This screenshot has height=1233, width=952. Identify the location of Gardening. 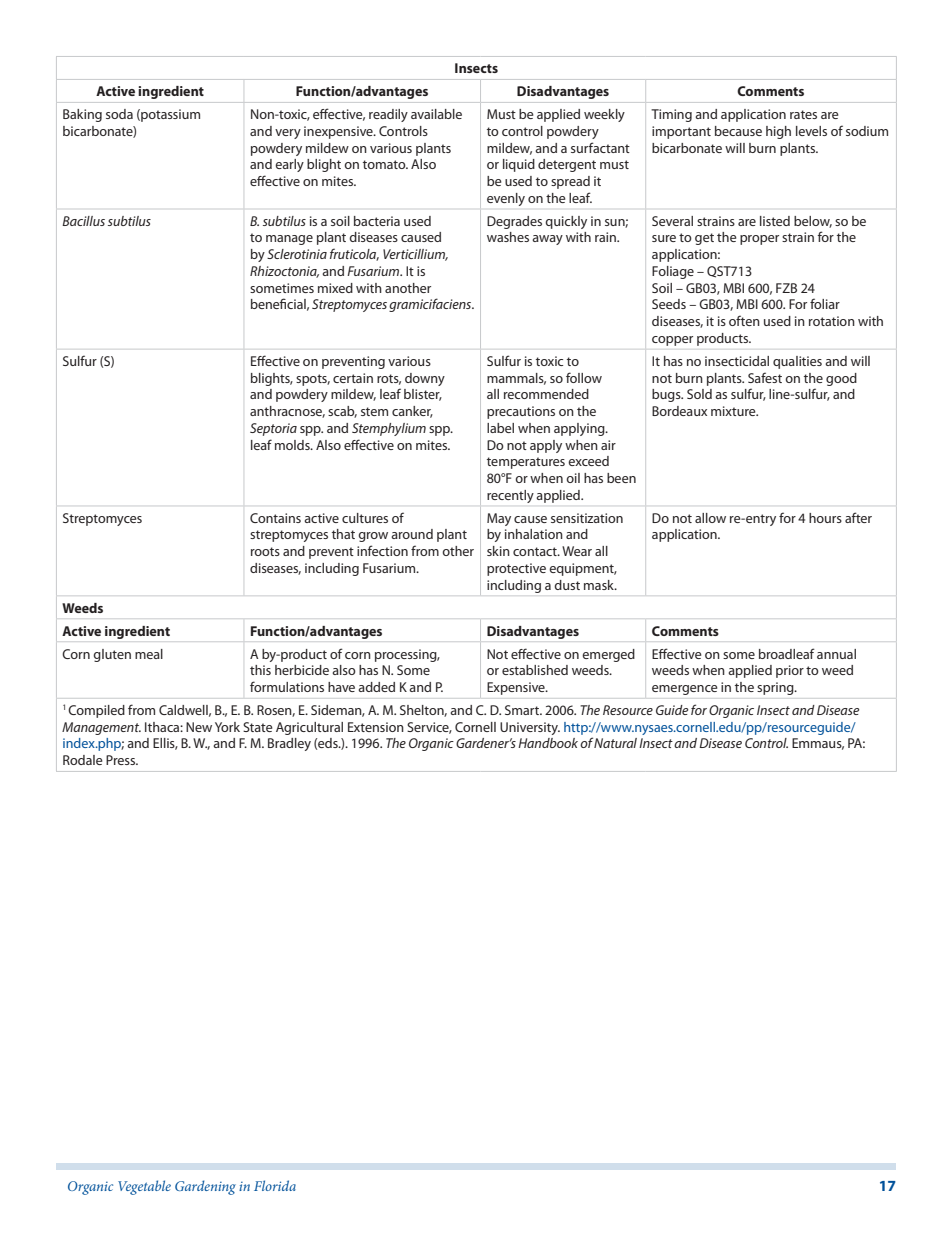
(205, 1187).
